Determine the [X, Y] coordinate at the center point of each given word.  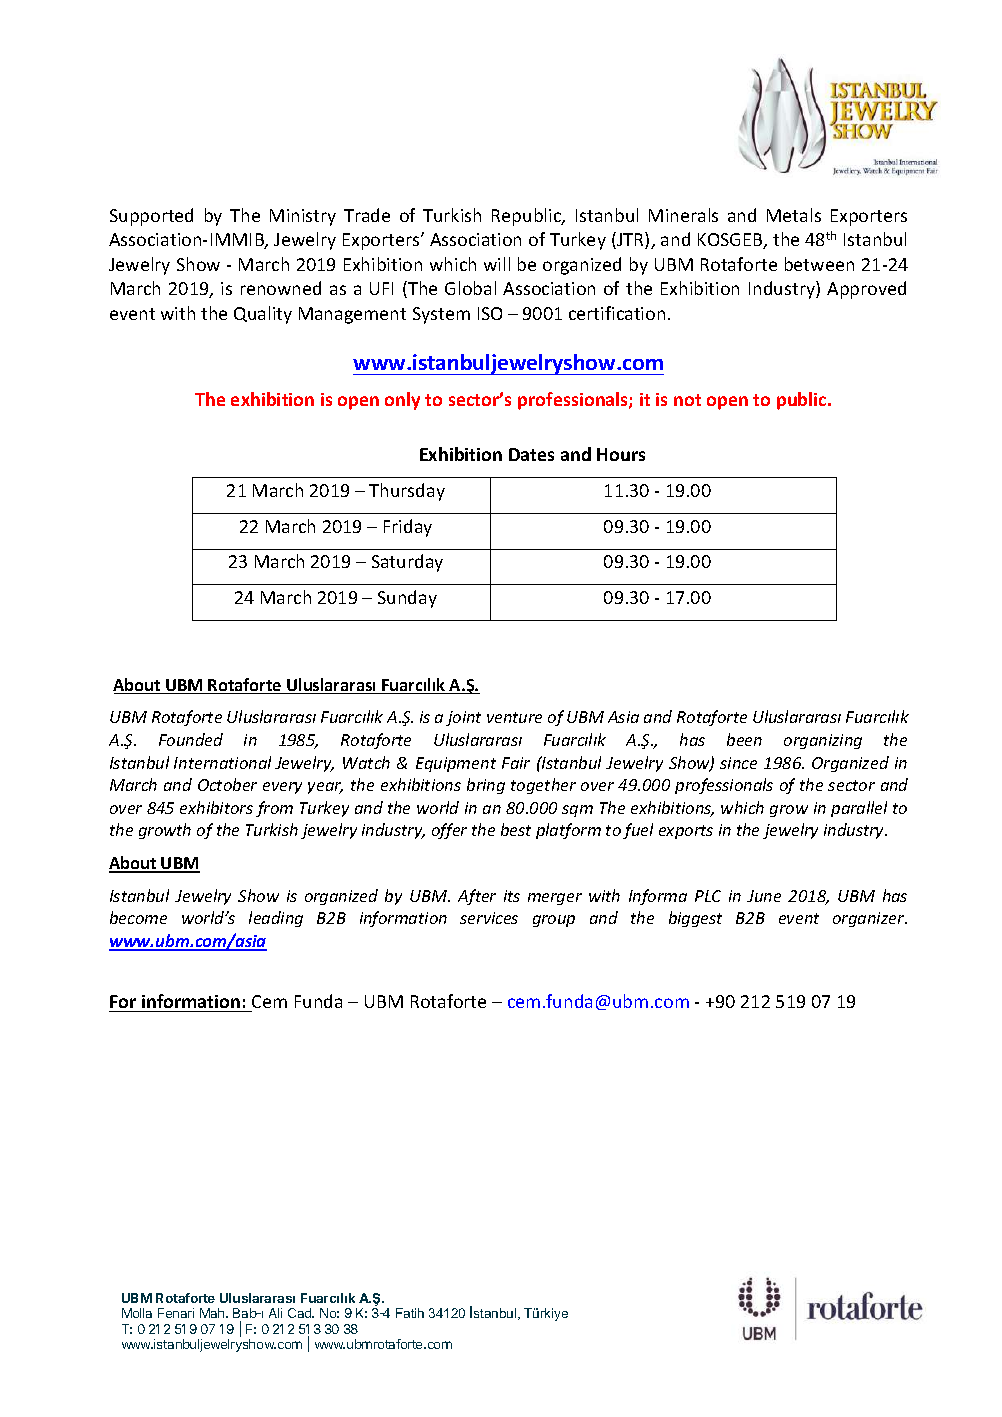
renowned [281, 288]
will [497, 264]
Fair [516, 763]
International [222, 762]
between [819, 264]
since [738, 763]
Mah [213, 1313]
